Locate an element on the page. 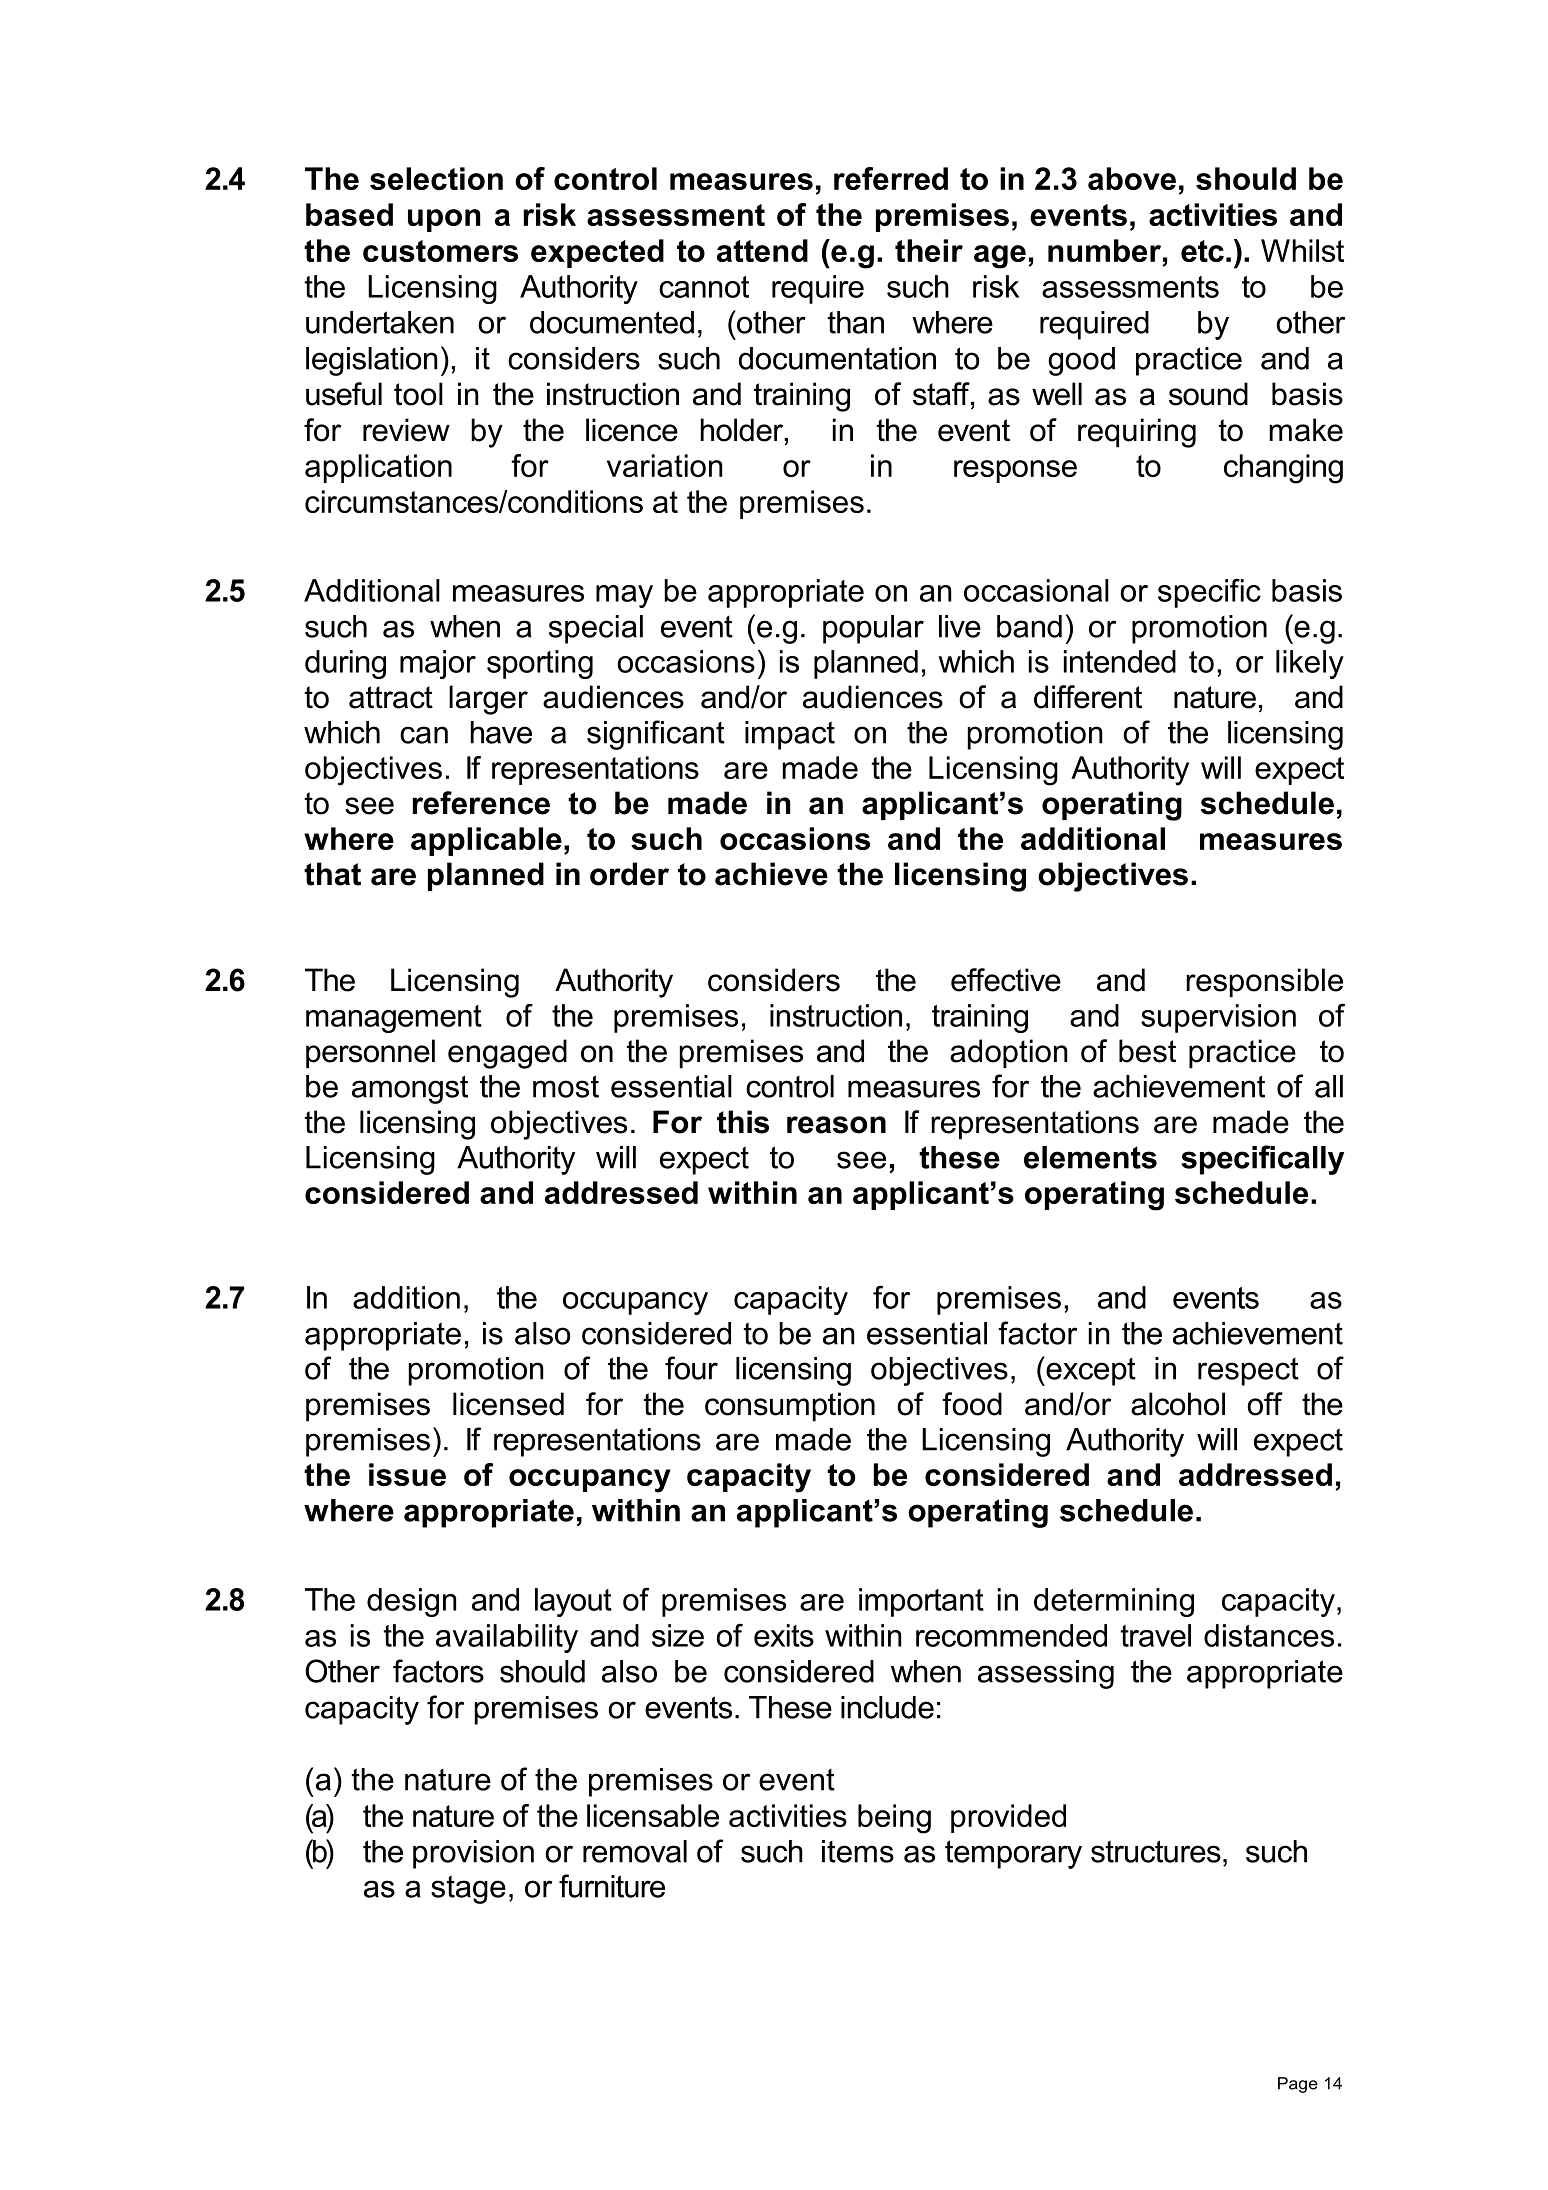 Image resolution: width=1548 pixels, height=2190 pixels. attend is located at coordinates (762, 250).
